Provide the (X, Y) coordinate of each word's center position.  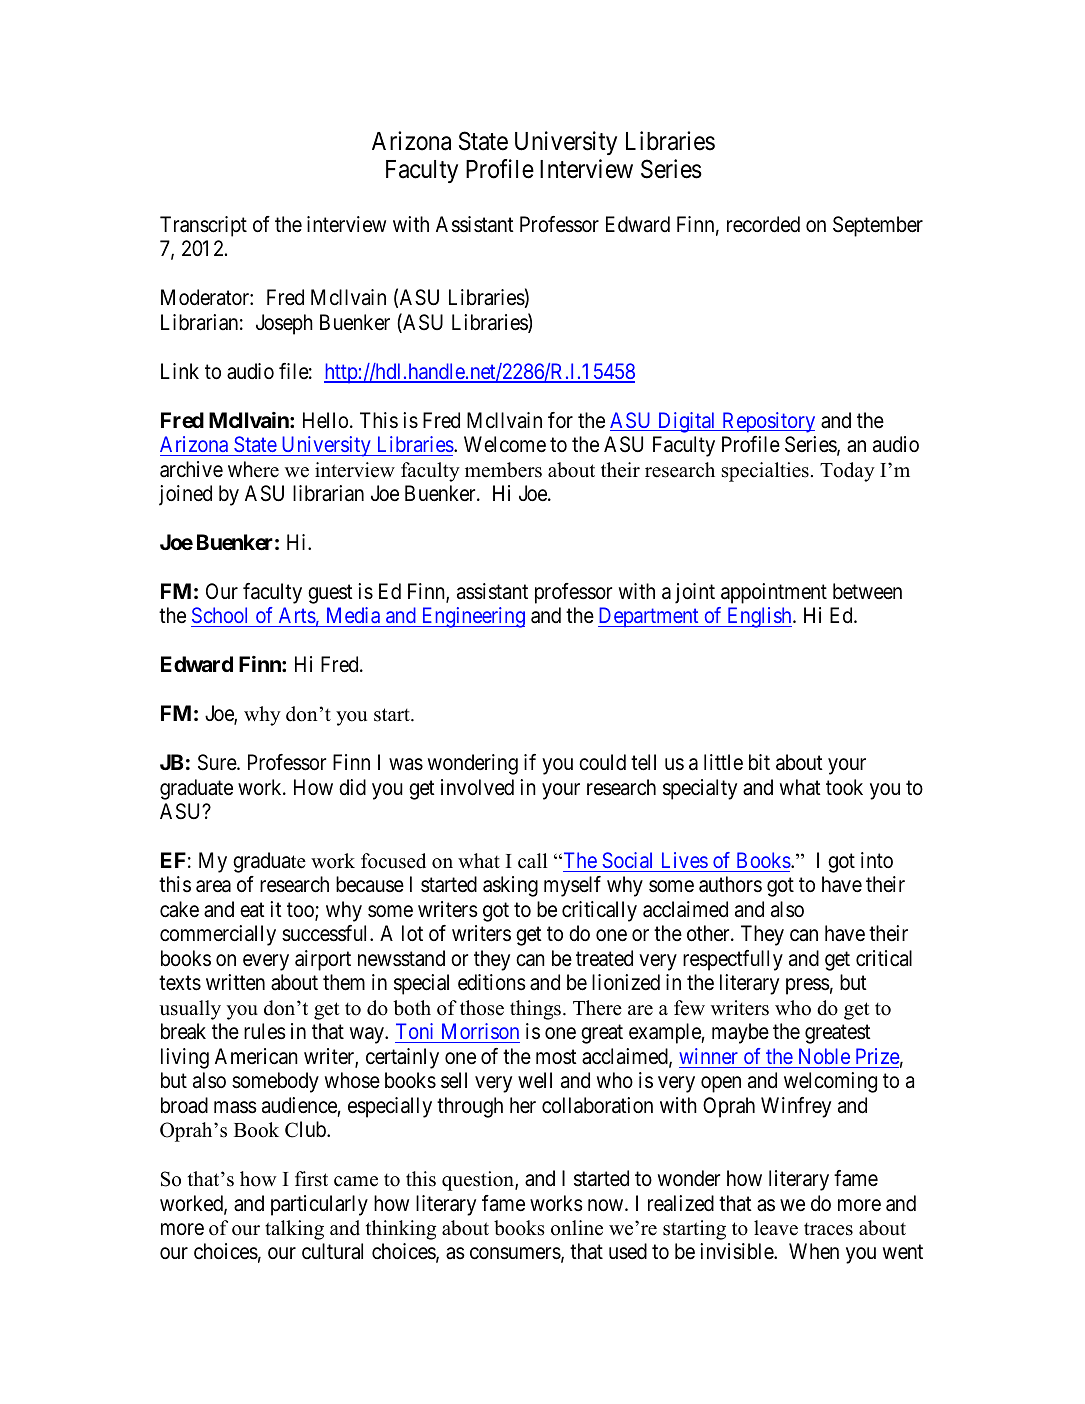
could (602, 762)
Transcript (203, 226)
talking (294, 1230)
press (808, 987)
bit (759, 762)
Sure (218, 762)
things (535, 1010)
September (878, 226)
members (503, 470)
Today (847, 472)
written (235, 982)
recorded (763, 224)
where (253, 469)
